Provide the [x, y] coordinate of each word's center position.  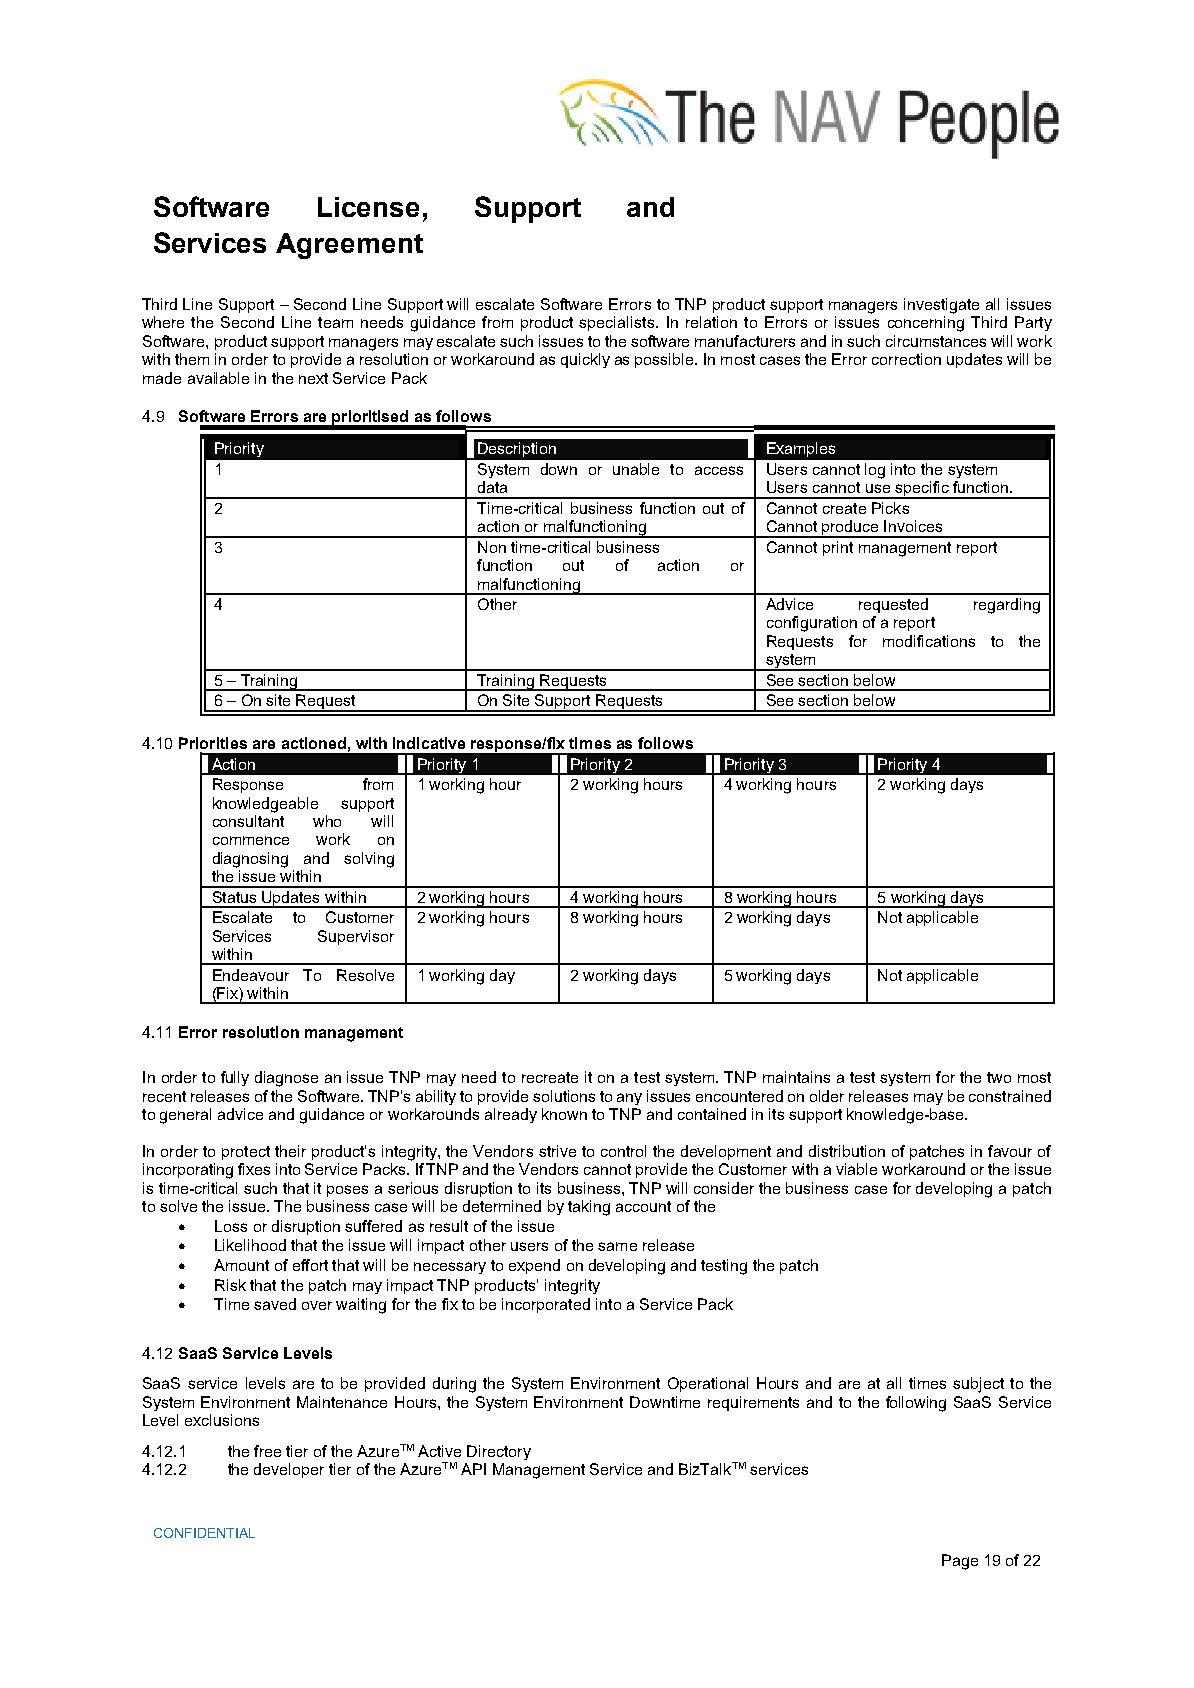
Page [960, 1562]
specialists [616, 323]
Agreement [349, 246]
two [999, 1077]
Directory [499, 1452]
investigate [941, 306]
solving [369, 860]
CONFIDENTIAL [204, 1533]
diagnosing [250, 860]
